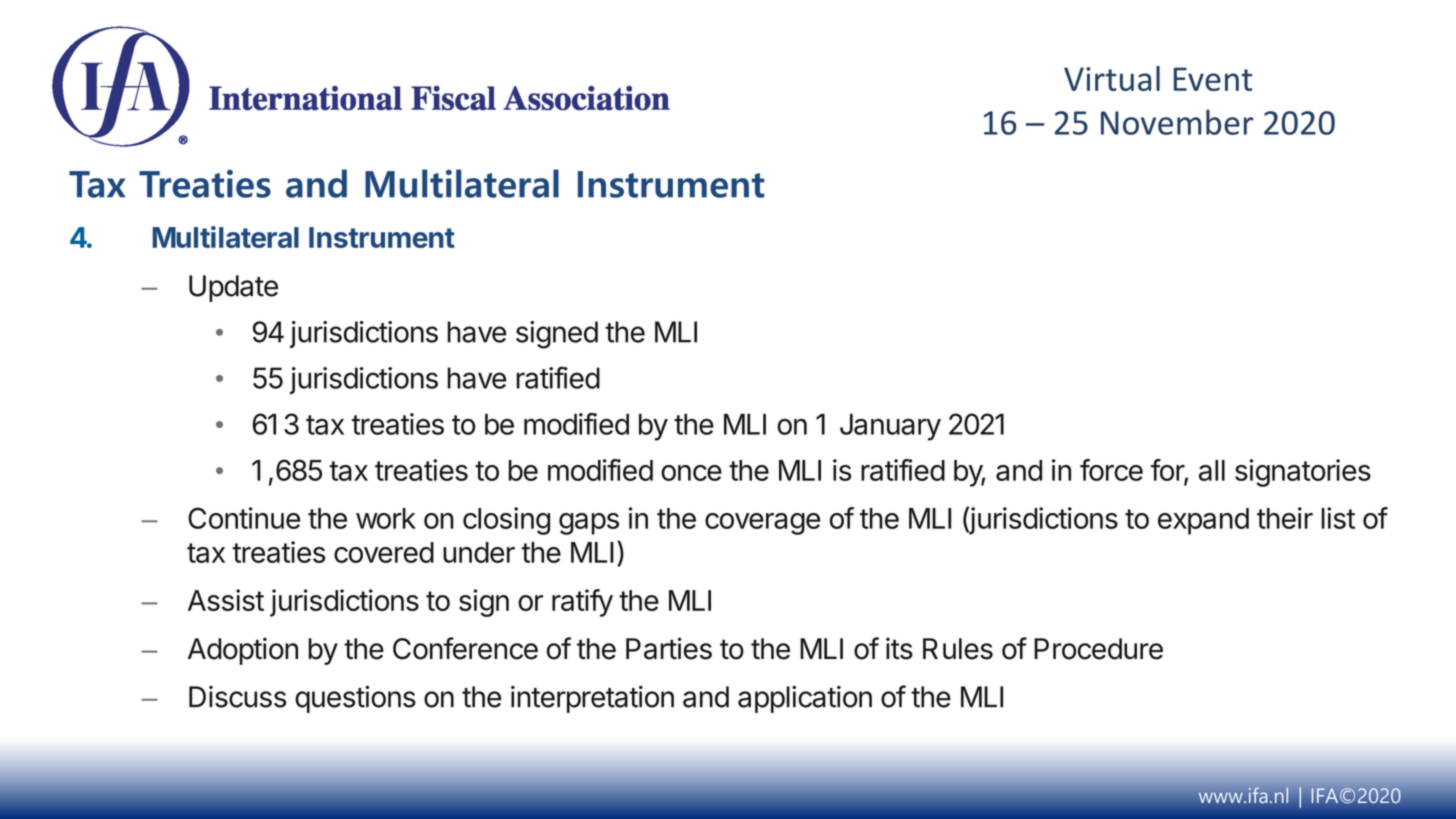 The image size is (1456, 819). What do you see at coordinates (233, 288) in the screenshot?
I see `Update` at bounding box center [233, 288].
